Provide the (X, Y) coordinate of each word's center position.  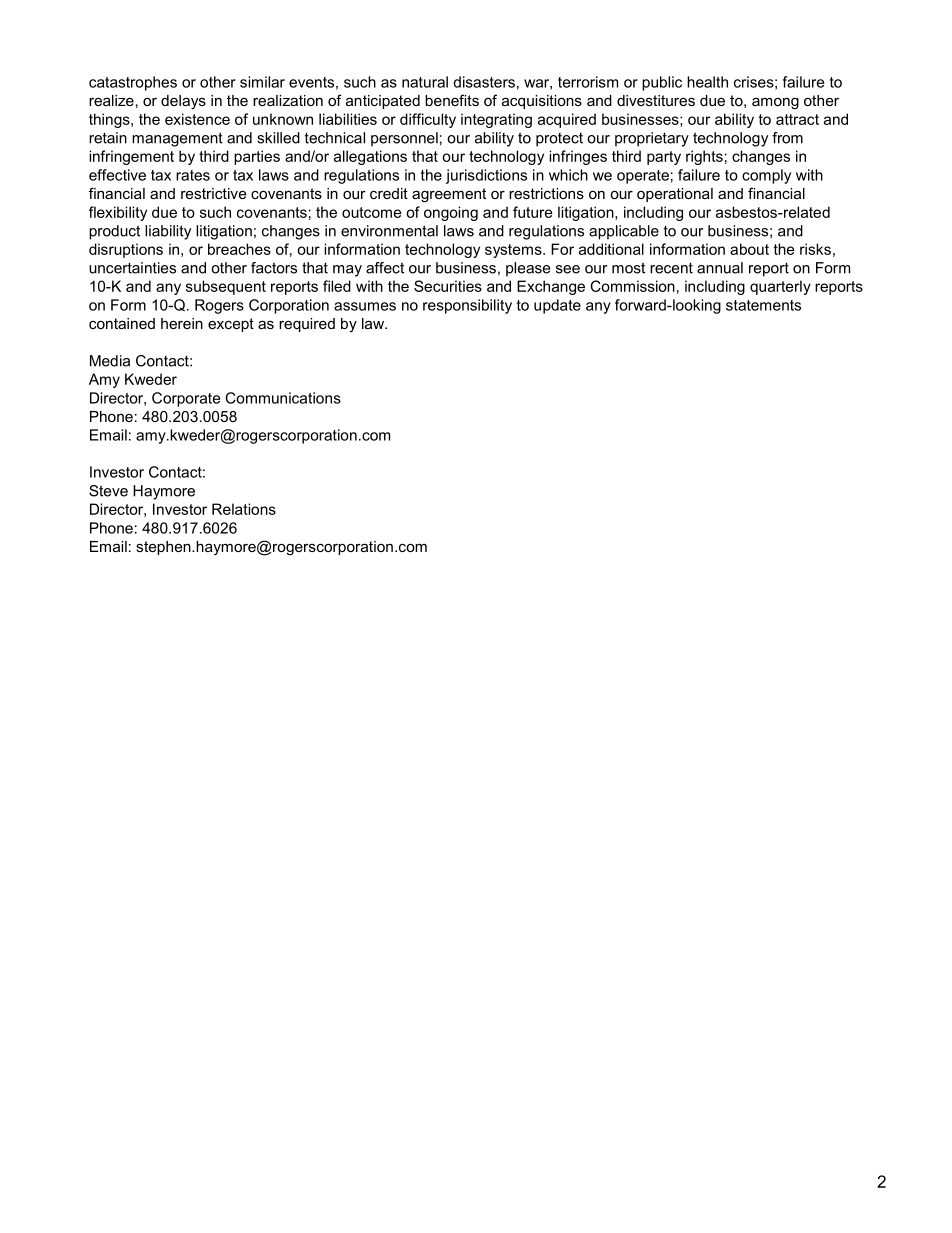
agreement (449, 195)
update (557, 306)
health (707, 82)
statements (763, 305)
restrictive (214, 193)
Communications (283, 398)
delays (183, 102)
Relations (244, 509)
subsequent (226, 287)
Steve (108, 491)
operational (675, 195)
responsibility (467, 306)
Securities (448, 286)
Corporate (186, 399)
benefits (452, 100)
